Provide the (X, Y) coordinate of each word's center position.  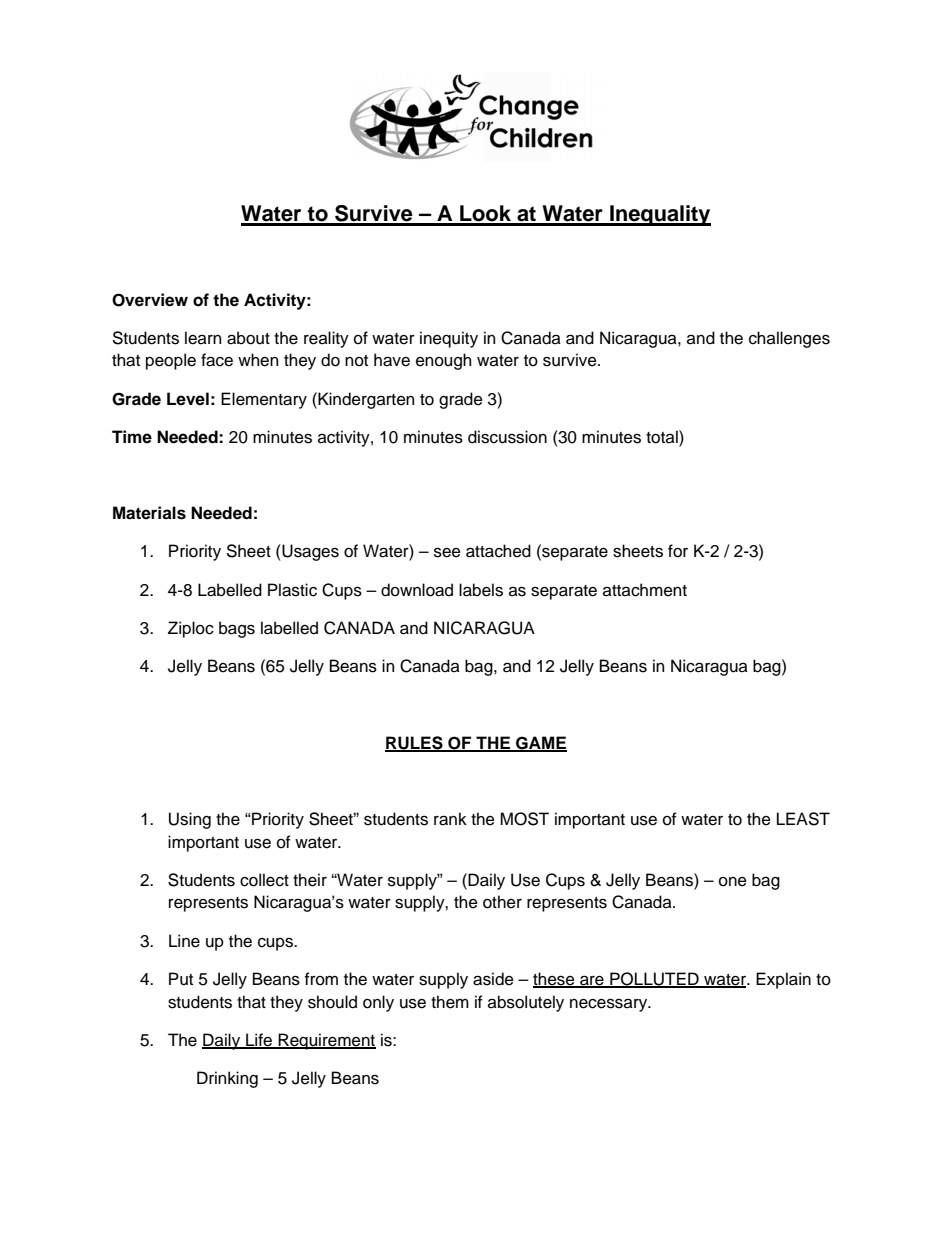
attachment (645, 590)
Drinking (227, 1079)
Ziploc (191, 629)
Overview (150, 300)
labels (481, 590)
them (450, 1002)
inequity (449, 339)
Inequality (659, 215)
